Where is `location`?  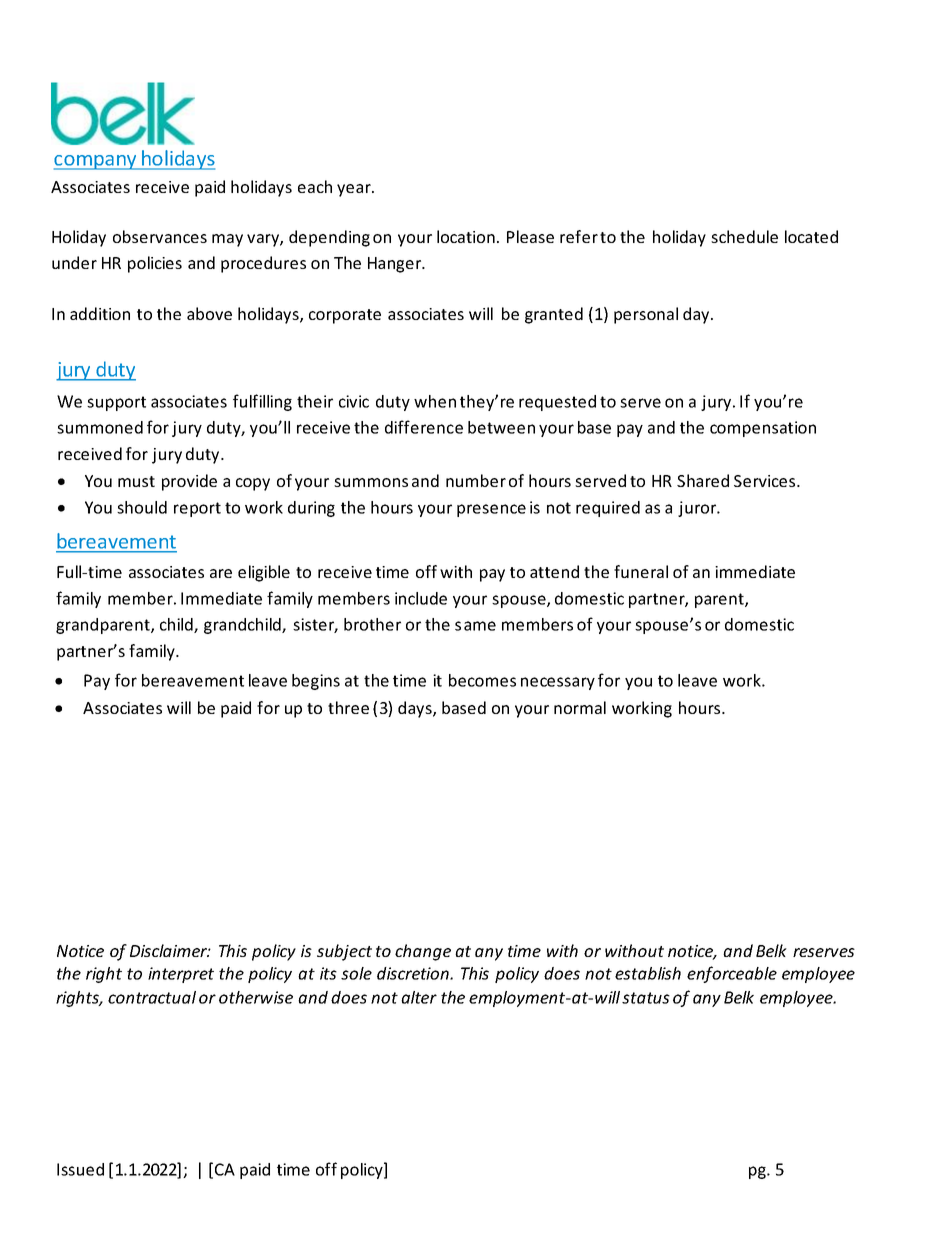 location is located at coordinates (466, 236).
